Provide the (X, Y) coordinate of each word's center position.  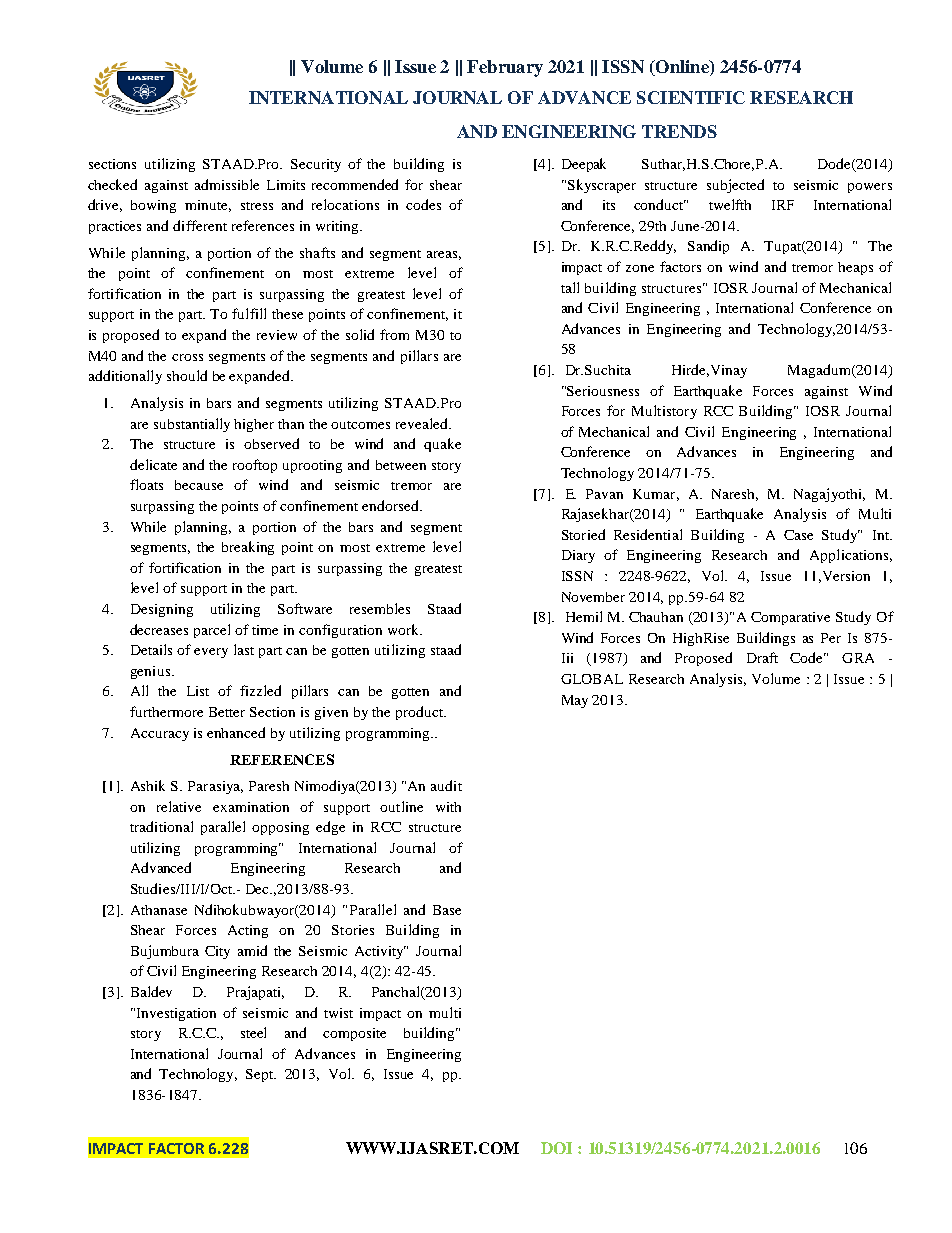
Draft (762, 657)
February (505, 68)
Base (447, 910)
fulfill (249, 313)
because (199, 485)
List (198, 691)
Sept (261, 1075)
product (420, 713)
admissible (227, 184)
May (575, 701)
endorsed (391, 505)
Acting (248, 931)
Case (798, 535)
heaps (855, 268)
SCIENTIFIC (691, 97)
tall (570, 287)
